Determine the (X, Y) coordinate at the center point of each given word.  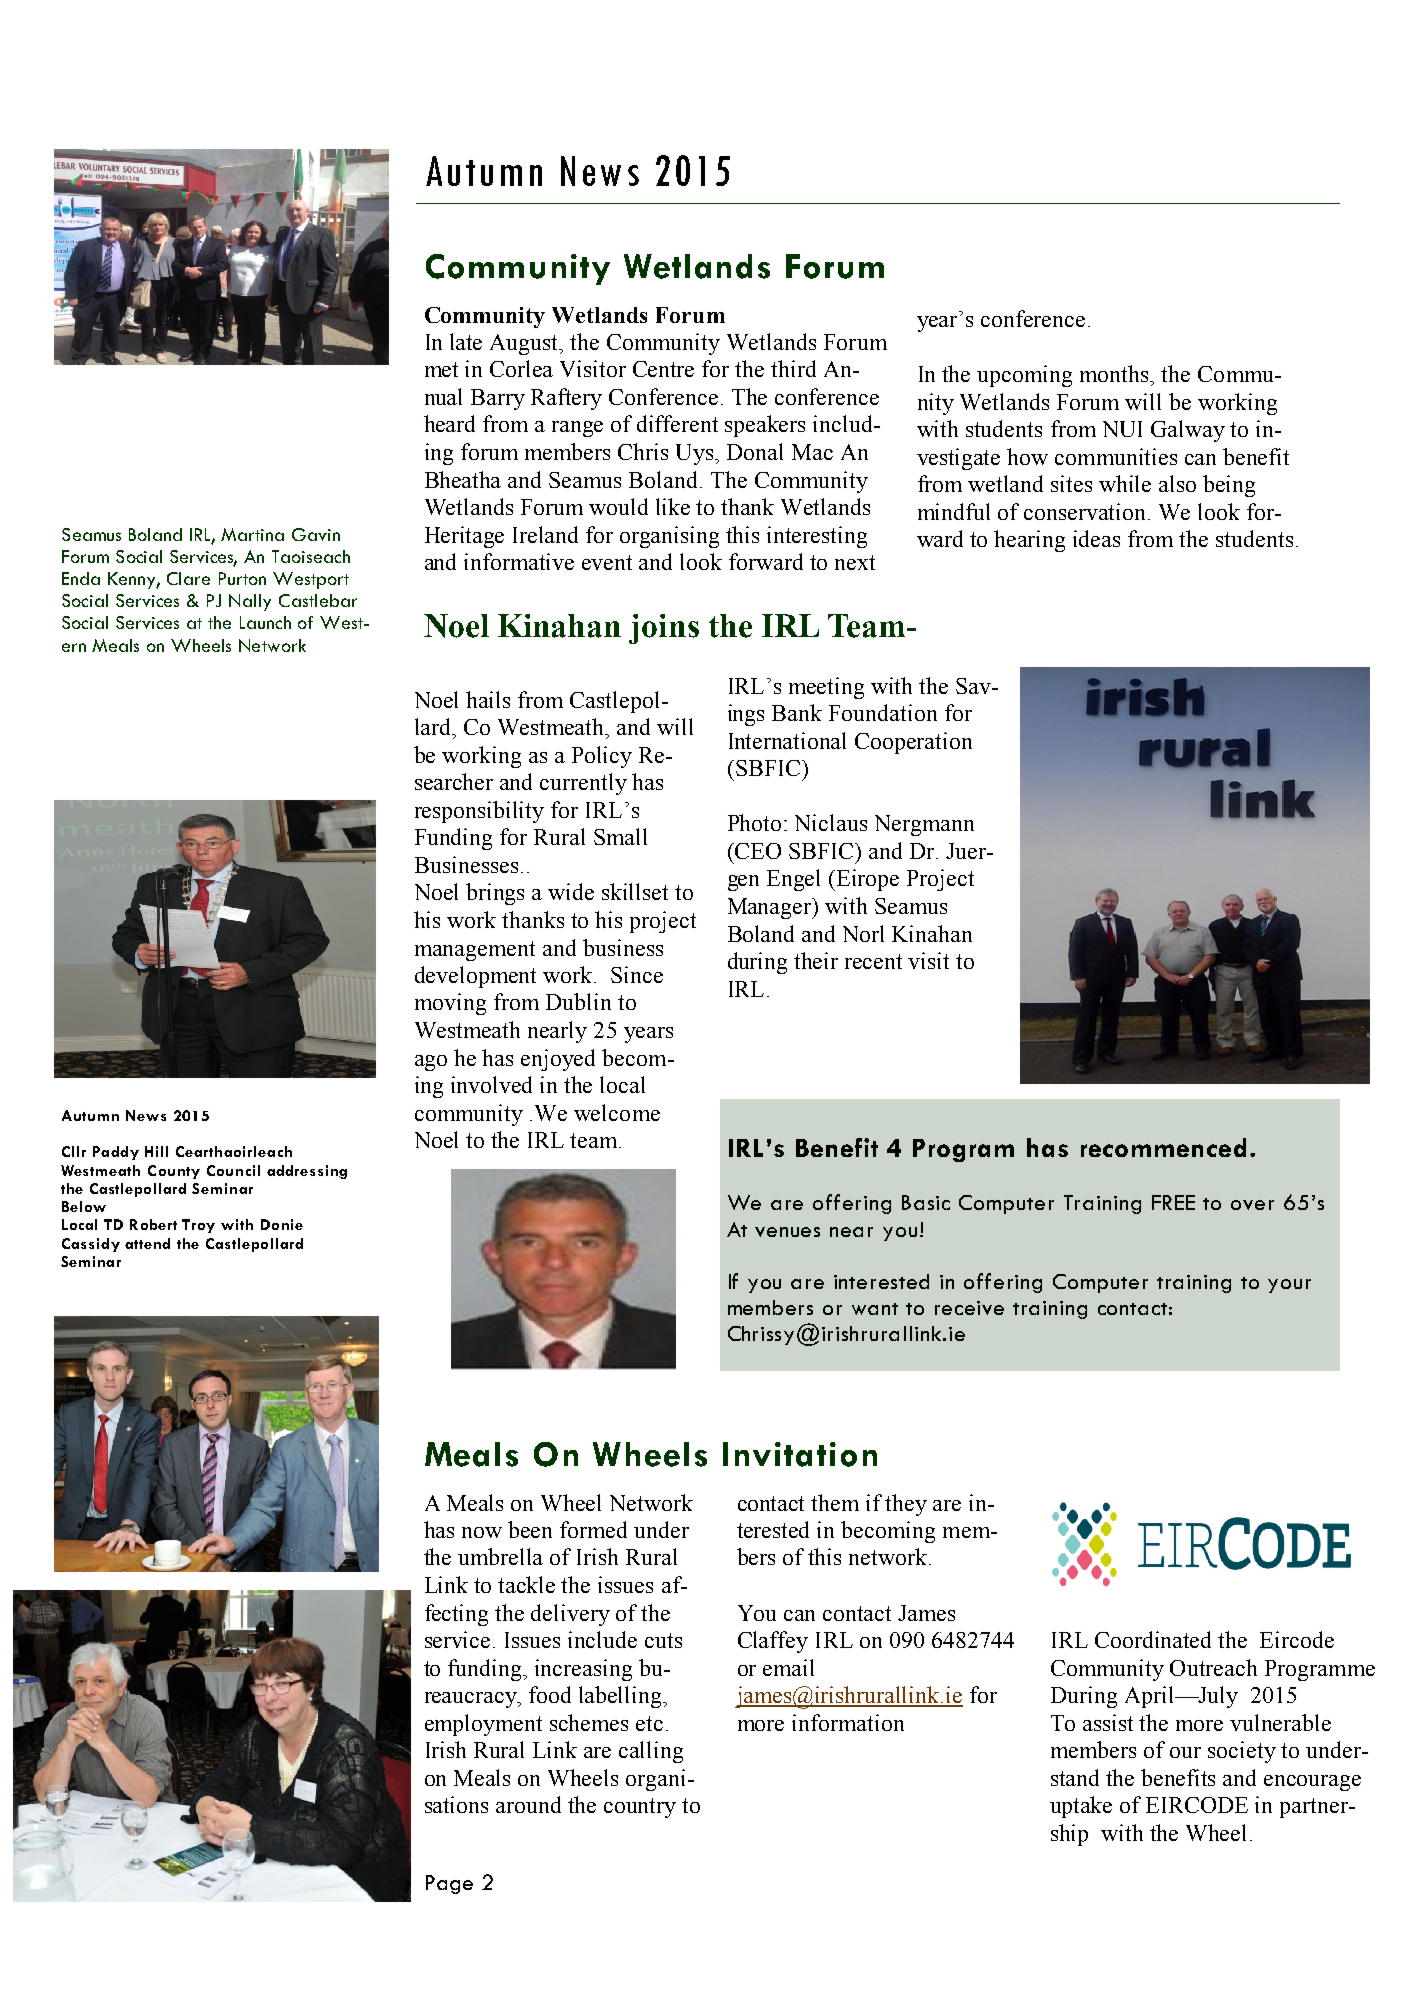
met (441, 369)
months (1115, 373)
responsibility (479, 812)
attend (147, 1243)
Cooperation (913, 743)
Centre (663, 369)
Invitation (800, 1454)
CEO (757, 851)
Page (449, 1884)
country (640, 1808)
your (1289, 1286)
